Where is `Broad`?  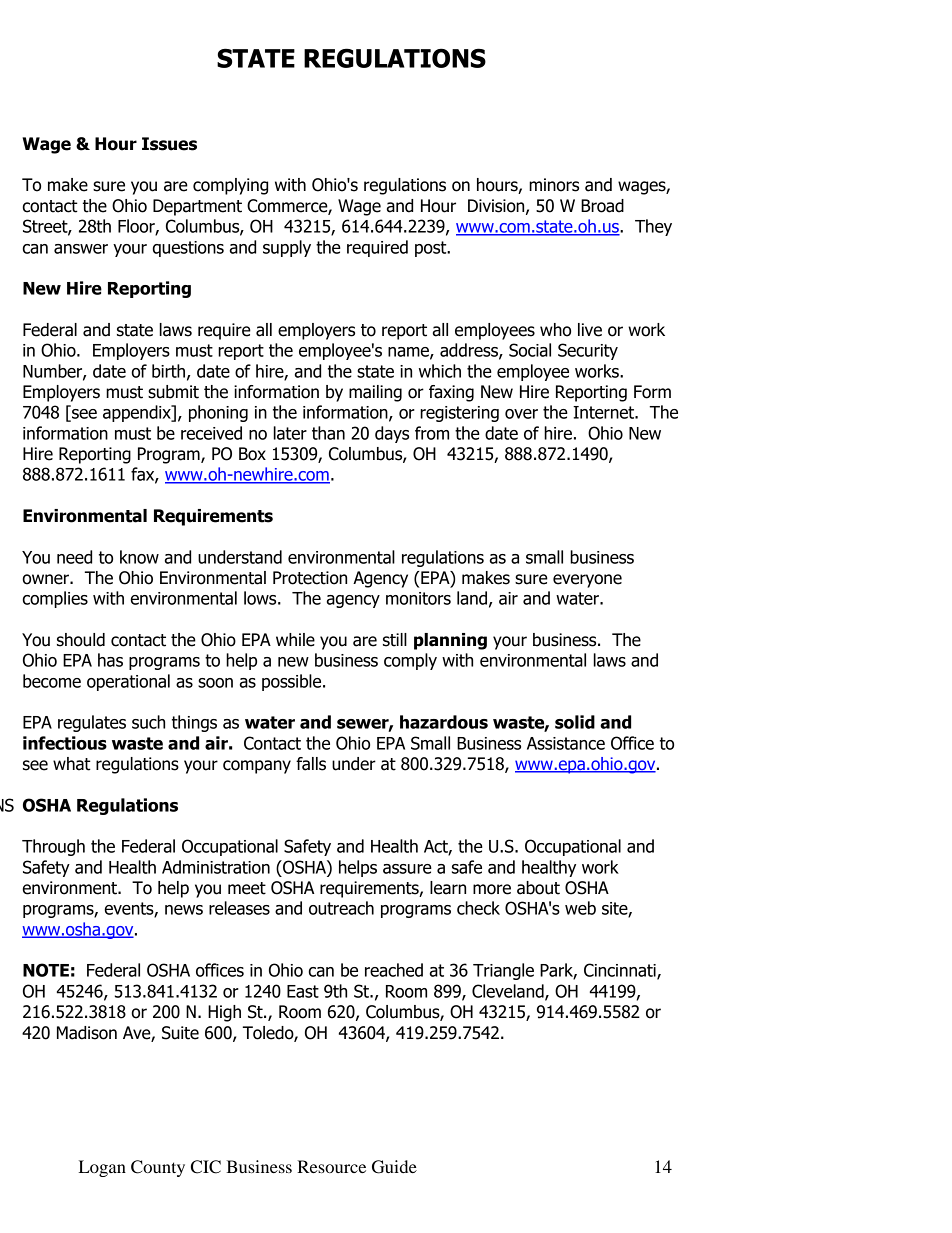 Broad is located at coordinates (602, 206).
